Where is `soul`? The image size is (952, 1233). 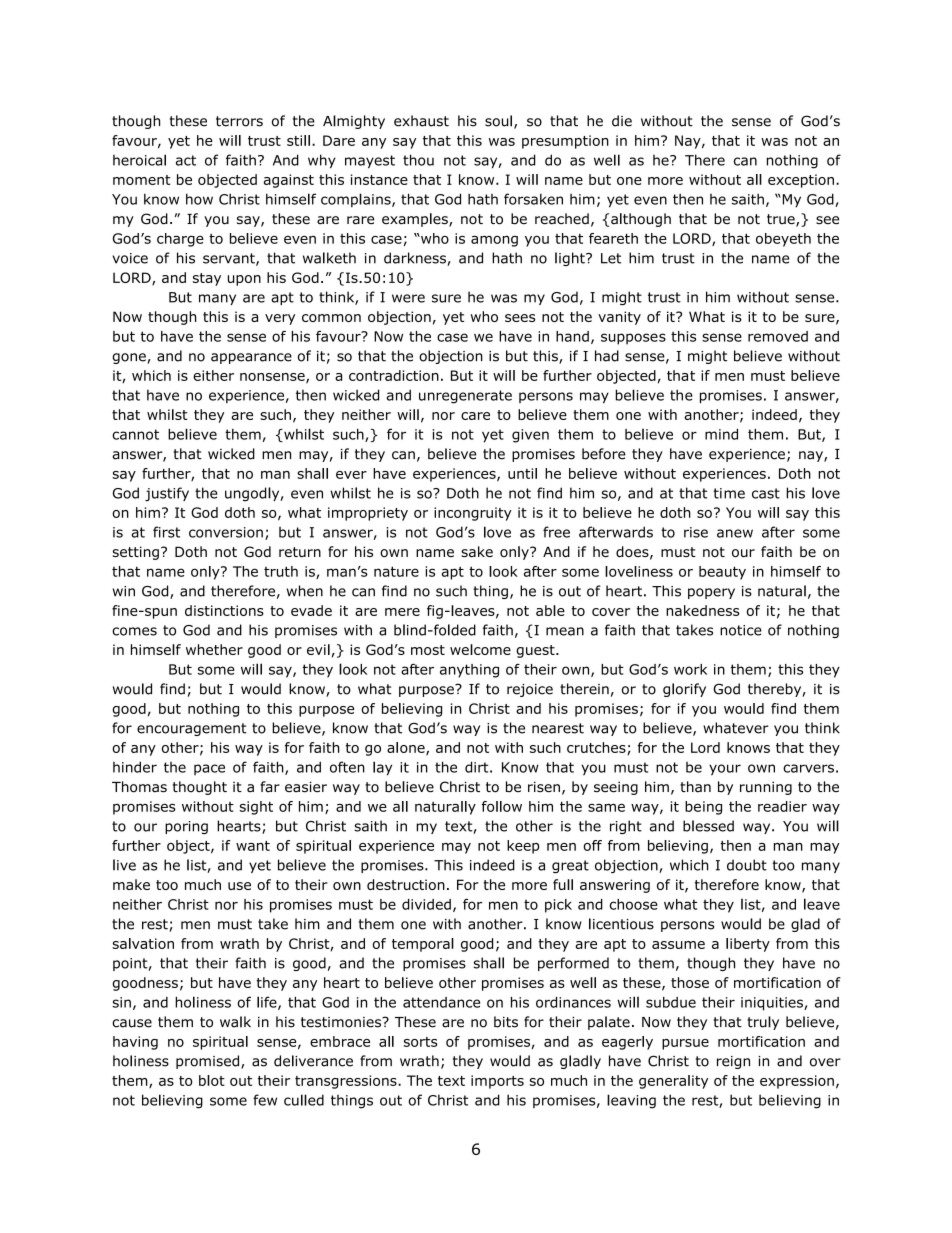
soul is located at coordinates (498, 121).
